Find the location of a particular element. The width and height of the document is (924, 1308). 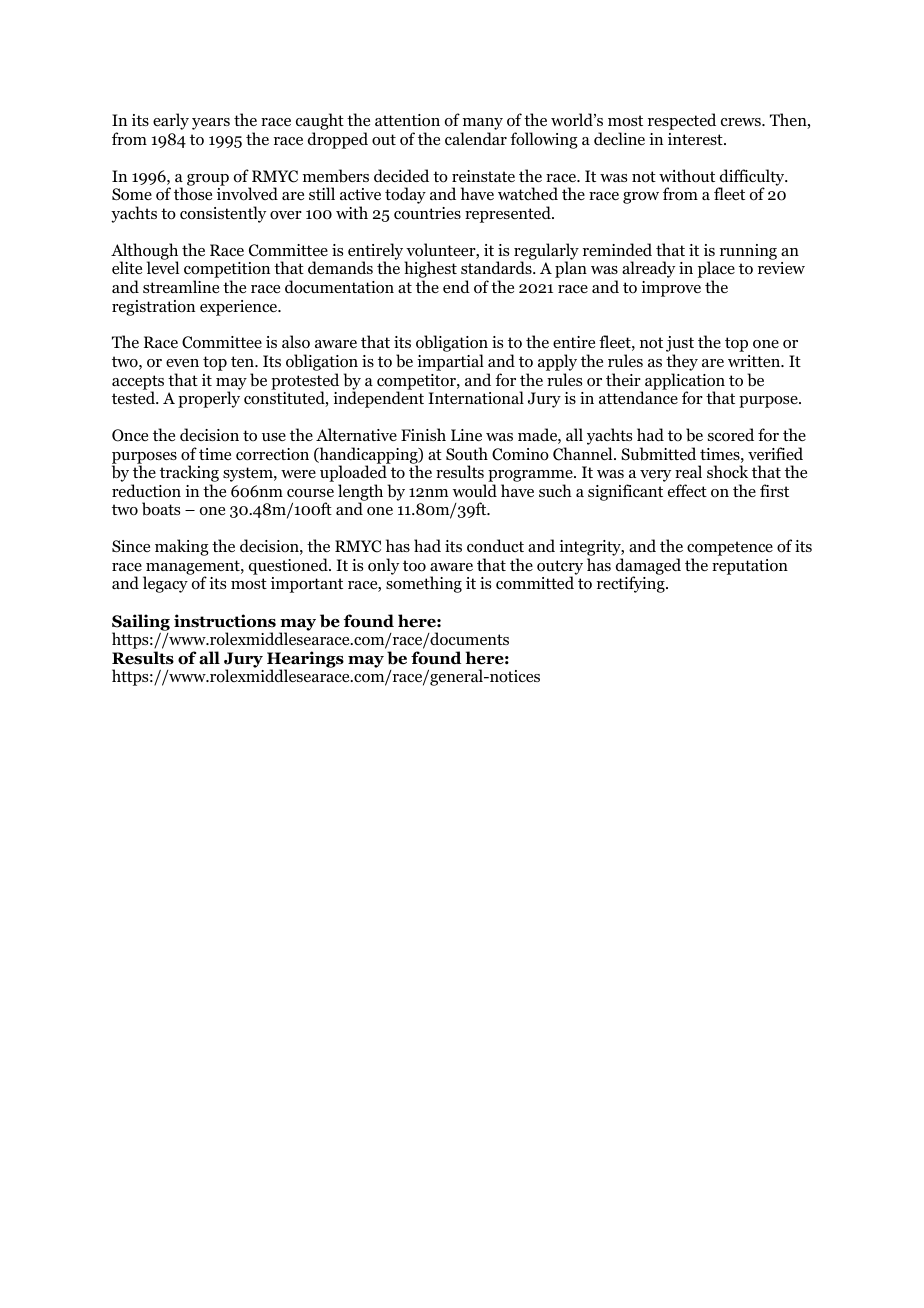

many is located at coordinates (482, 125).
